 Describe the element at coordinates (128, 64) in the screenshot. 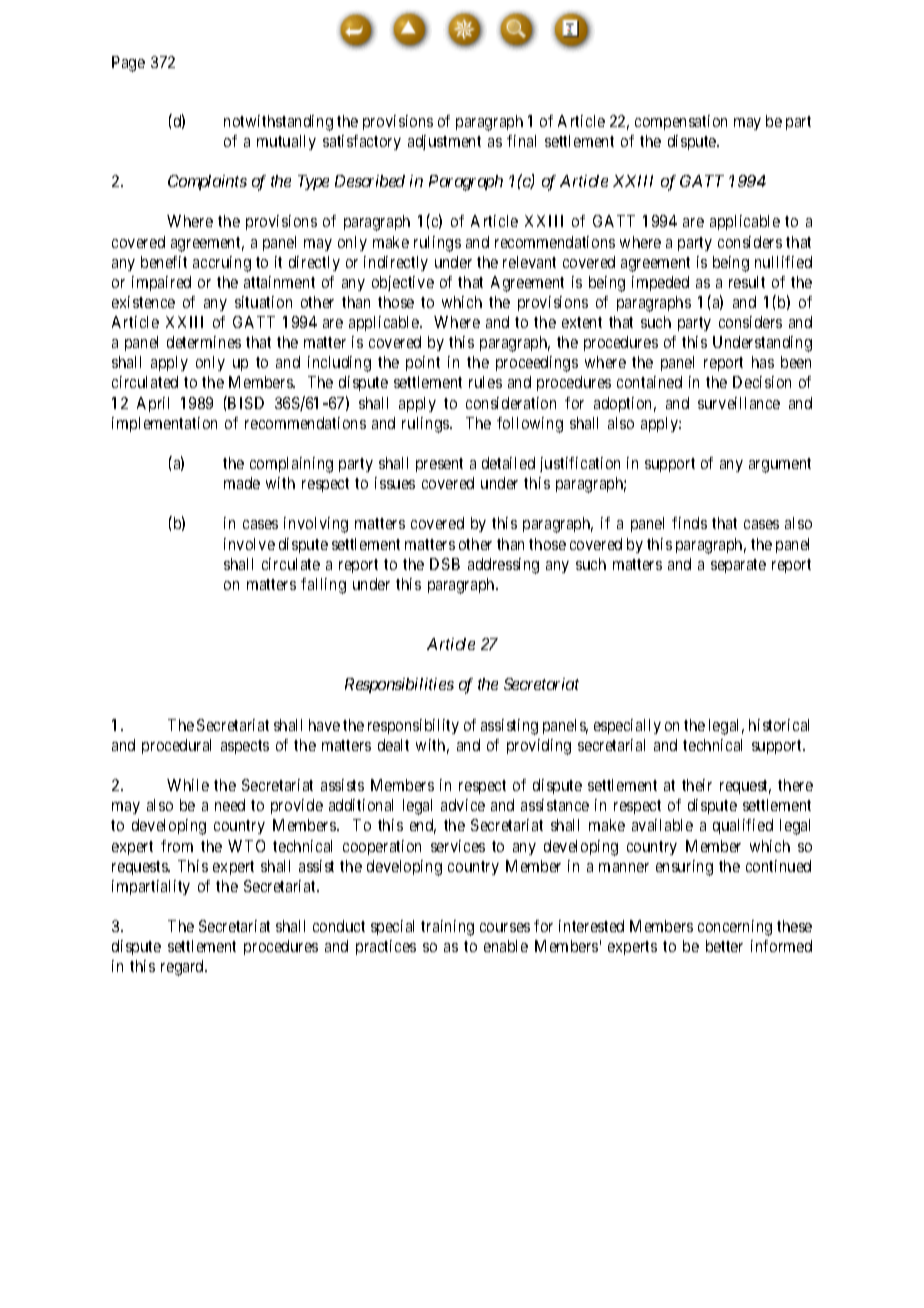

I see `Page` at that location.
